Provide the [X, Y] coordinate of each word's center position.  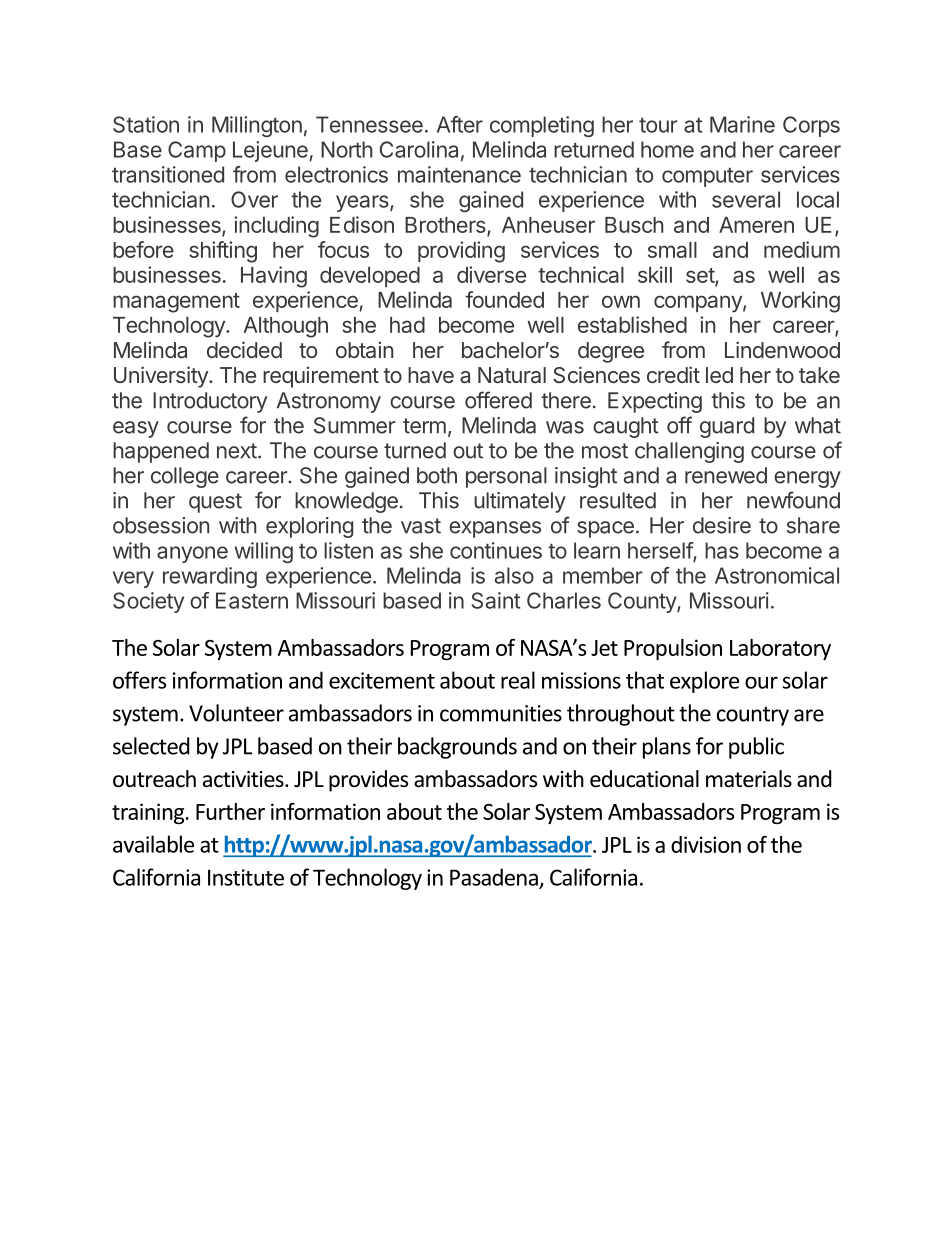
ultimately [520, 502]
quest [215, 503]
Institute [246, 877]
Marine [742, 124]
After [460, 124]
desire [722, 525]
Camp [197, 151]
